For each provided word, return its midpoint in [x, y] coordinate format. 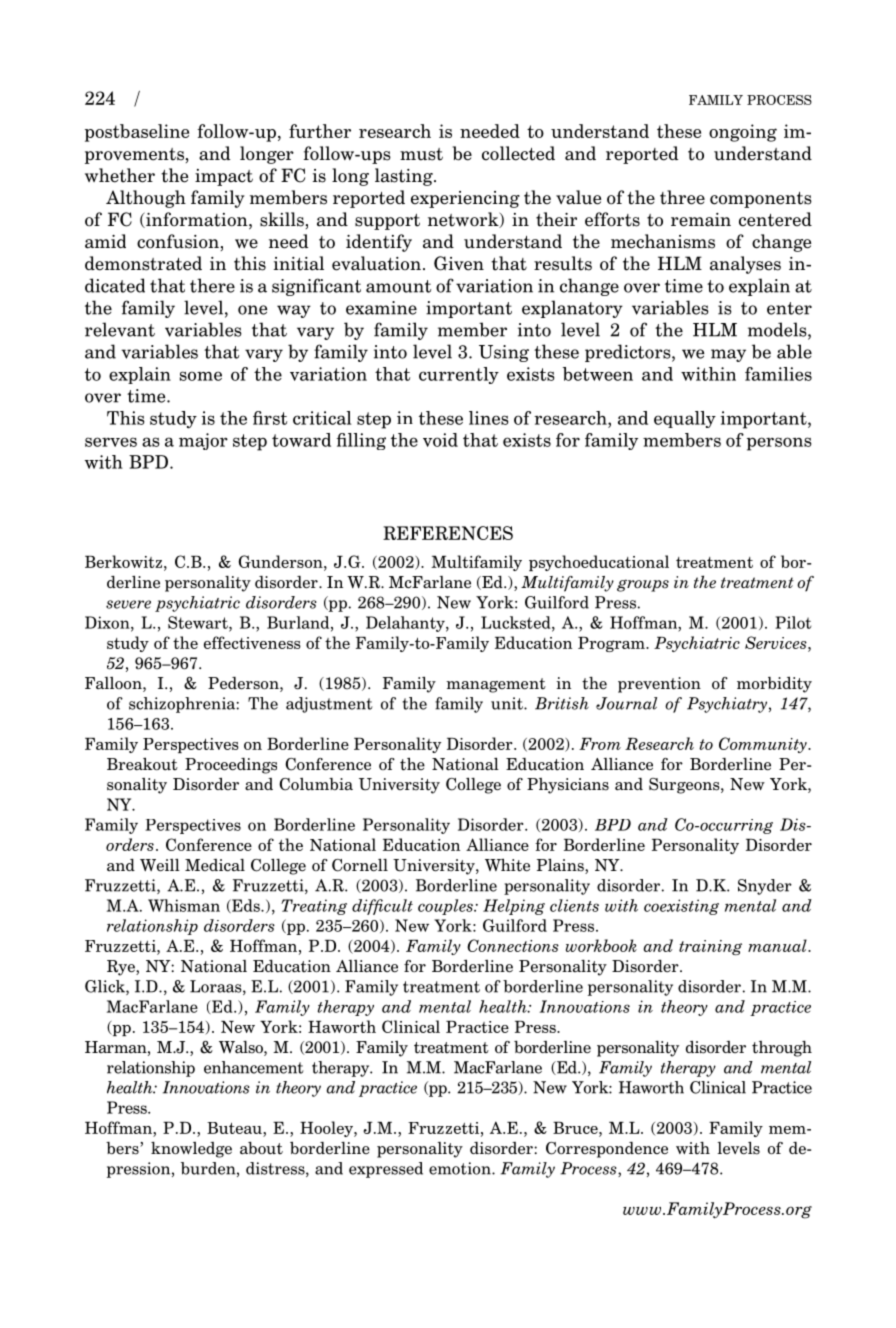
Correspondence [607, 1150]
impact [224, 177]
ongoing [743, 133]
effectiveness [252, 642]
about [261, 1148]
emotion [461, 1168]
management [496, 685]
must [421, 154]
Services [777, 642]
